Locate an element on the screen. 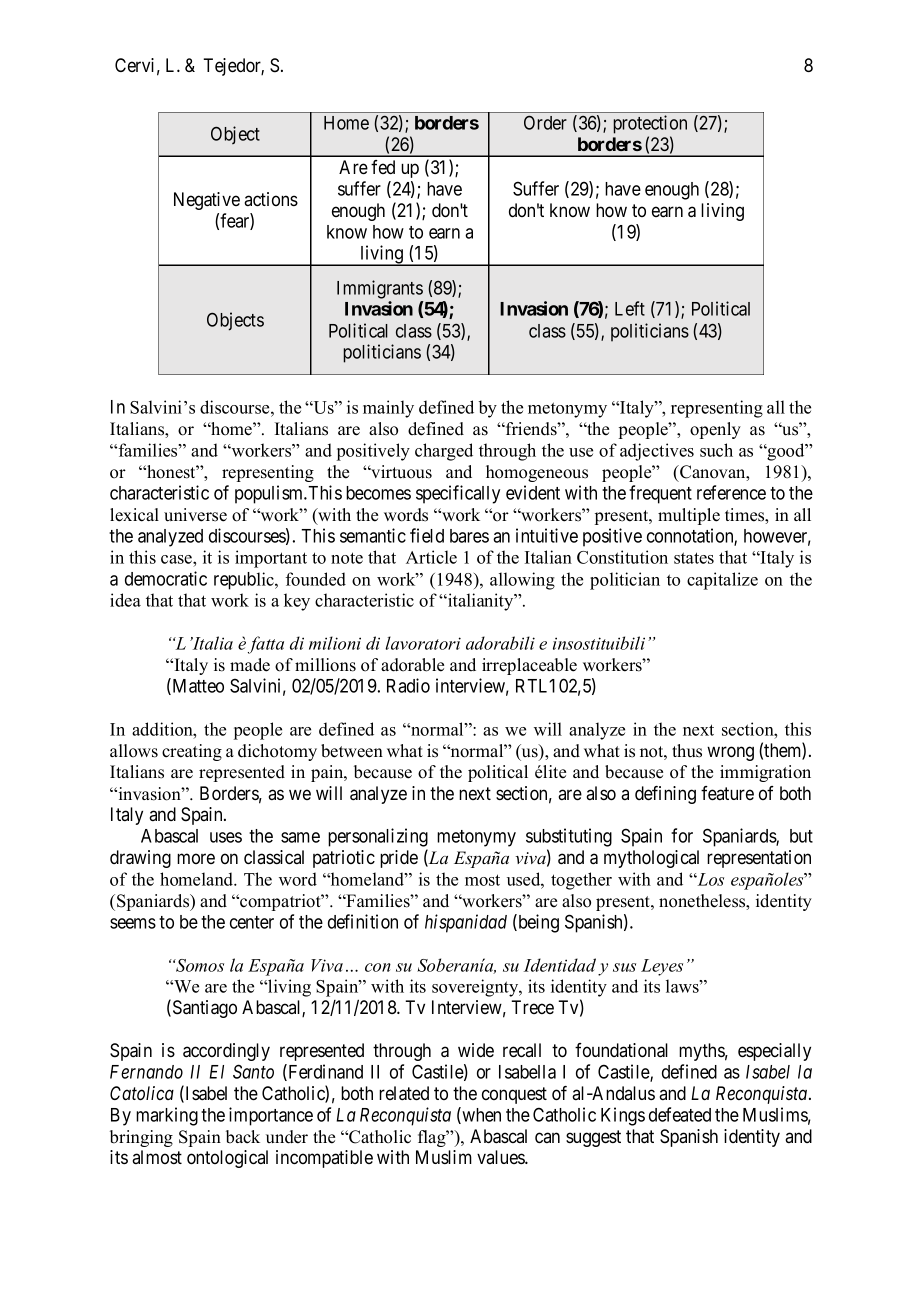 The image size is (924, 1308). protection is located at coordinates (650, 124).
